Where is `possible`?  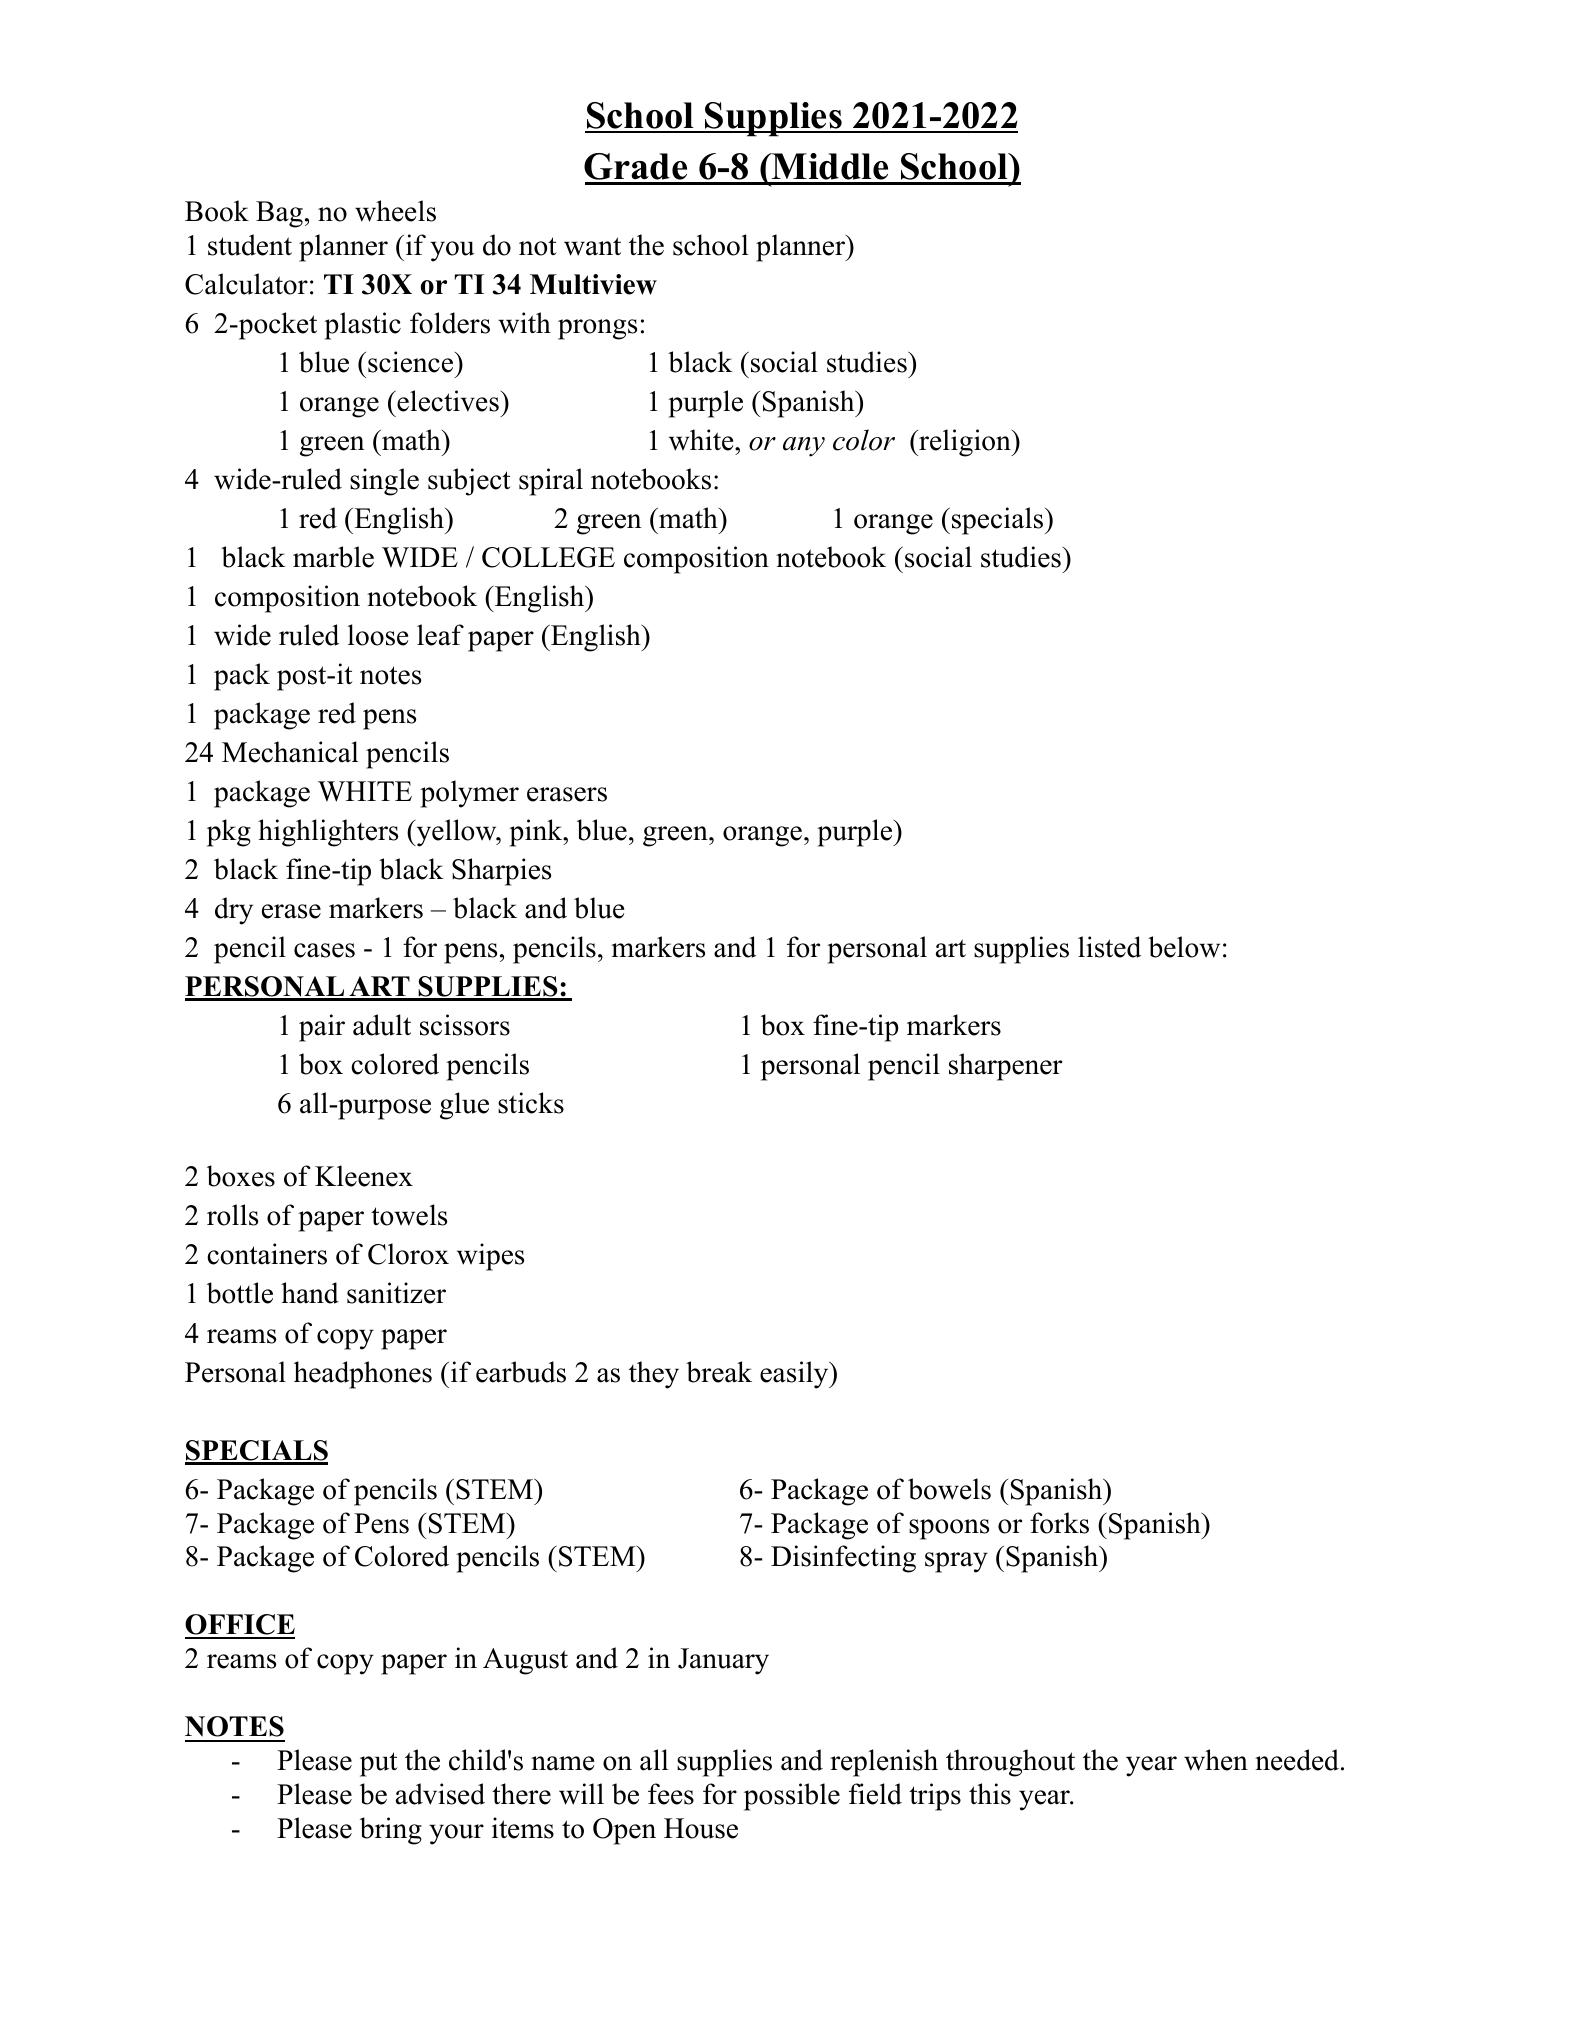
possible is located at coordinates (792, 1797).
